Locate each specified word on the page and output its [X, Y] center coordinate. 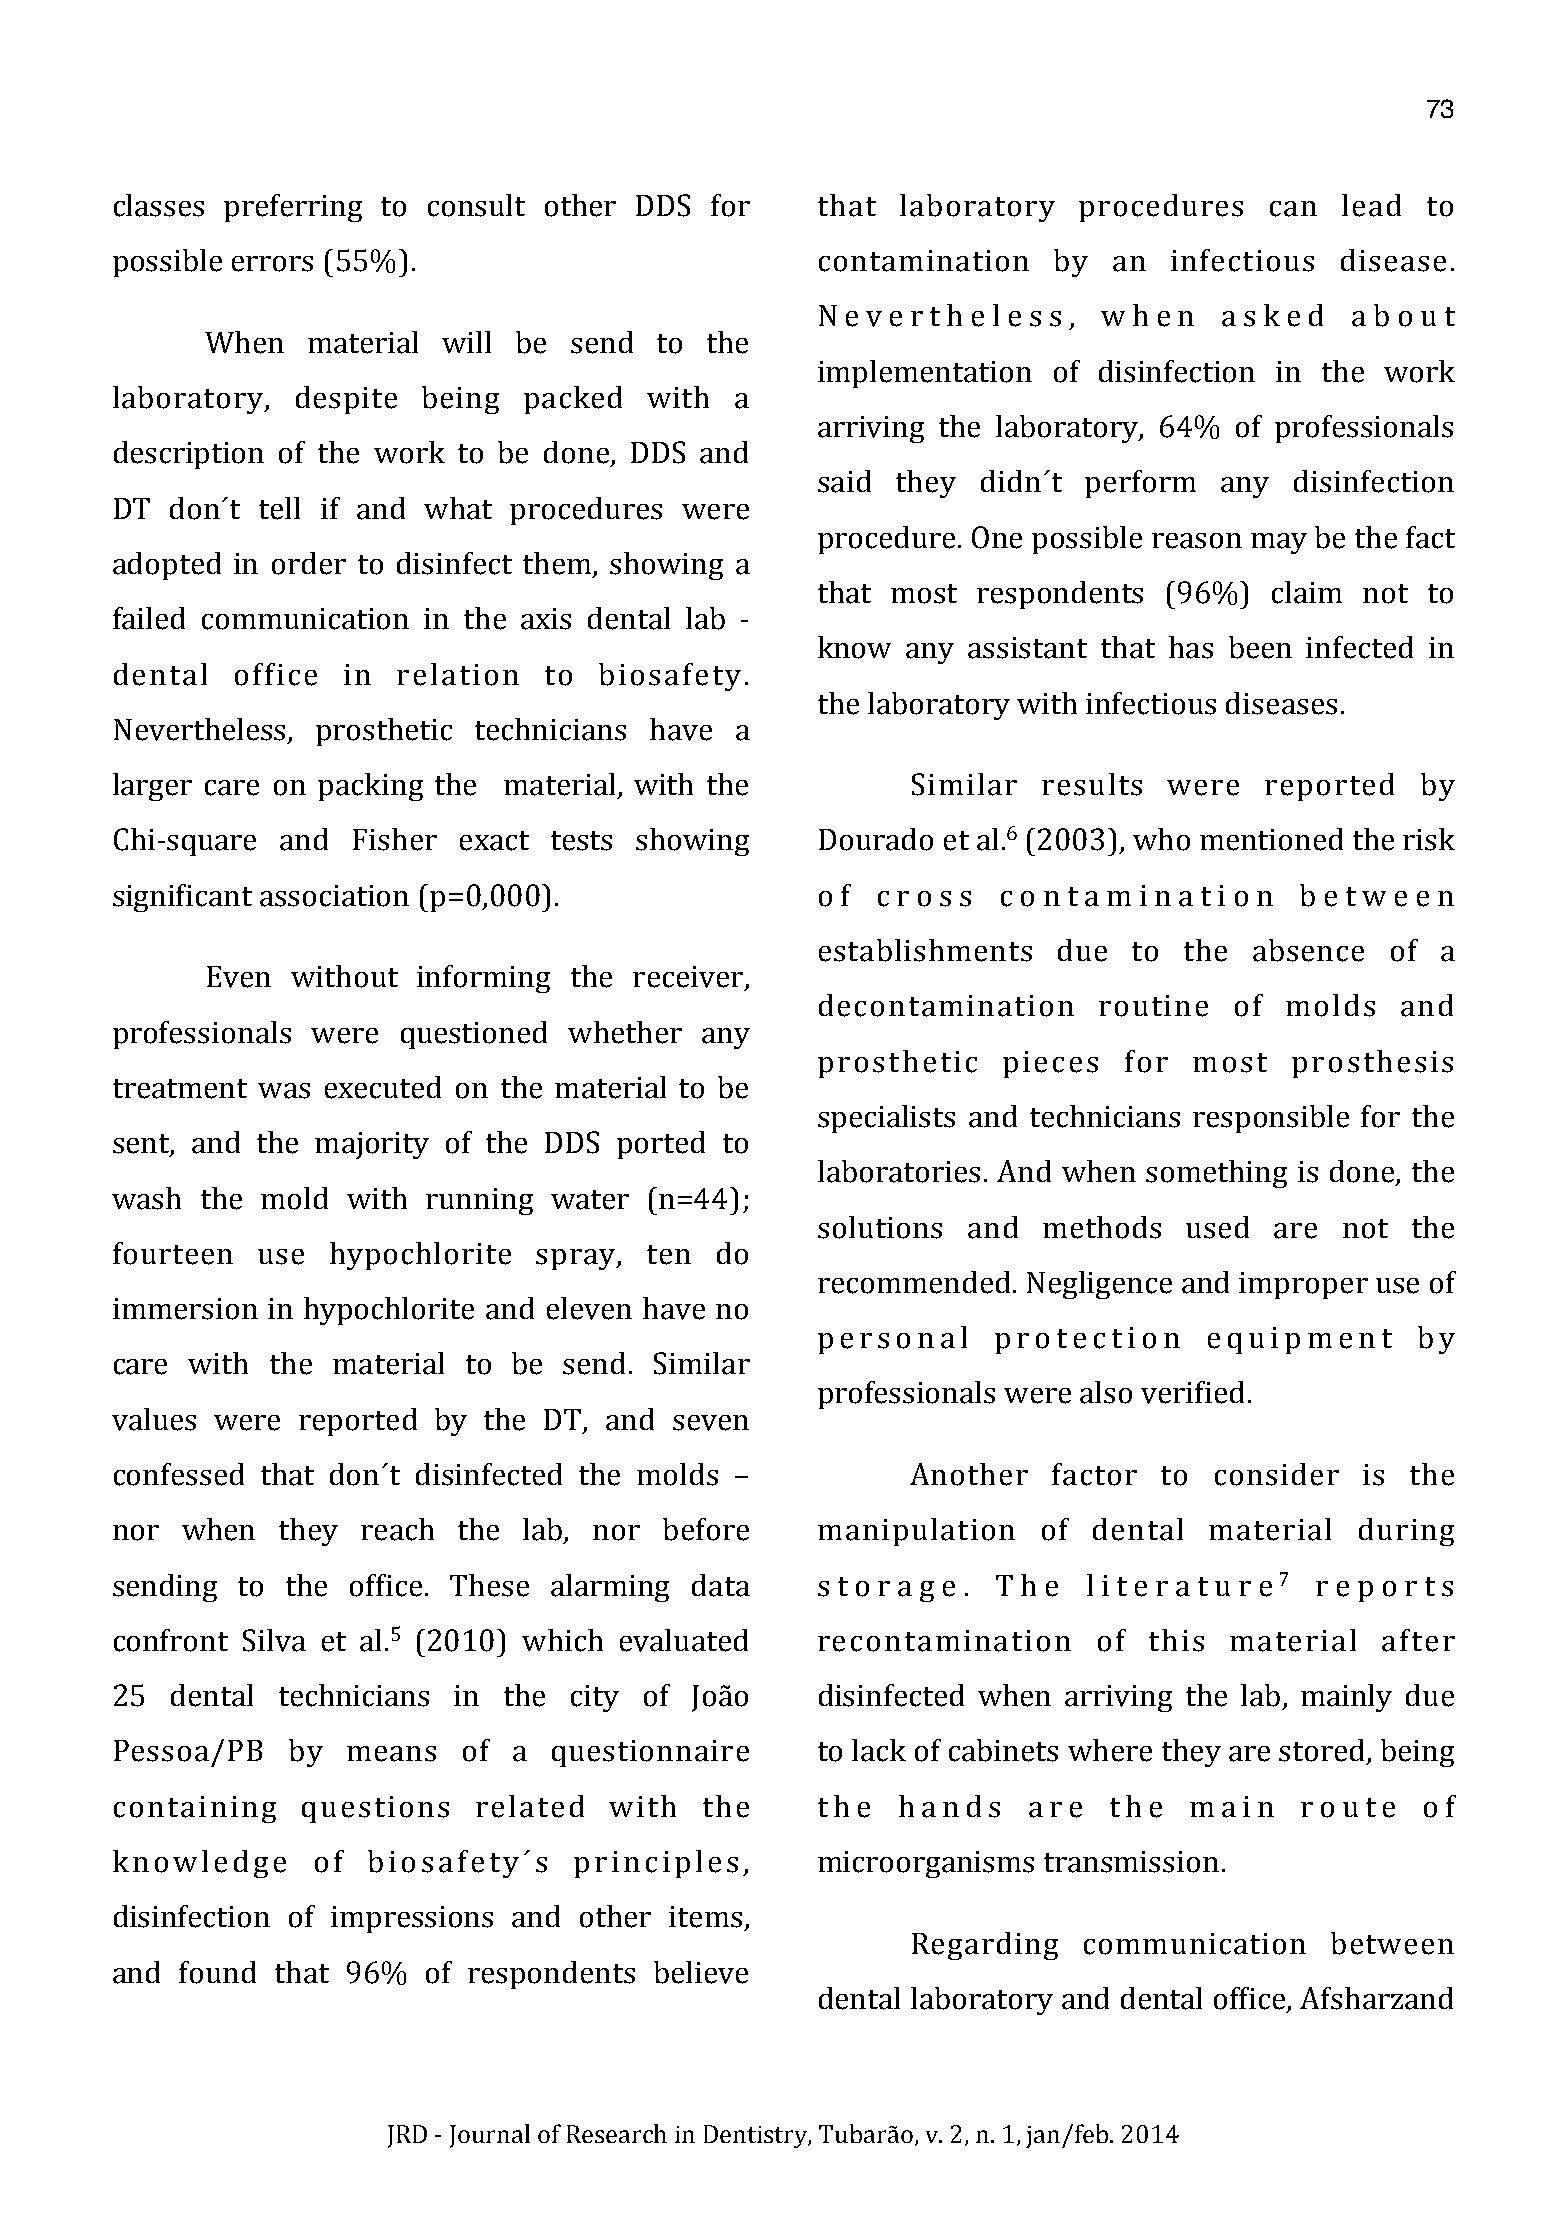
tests [581, 841]
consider [1277, 1474]
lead [1371, 205]
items [705, 1917]
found [217, 1972]
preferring [293, 208]
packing [370, 787]
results [1092, 784]
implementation [925, 374]
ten [669, 1255]
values [154, 1419]
